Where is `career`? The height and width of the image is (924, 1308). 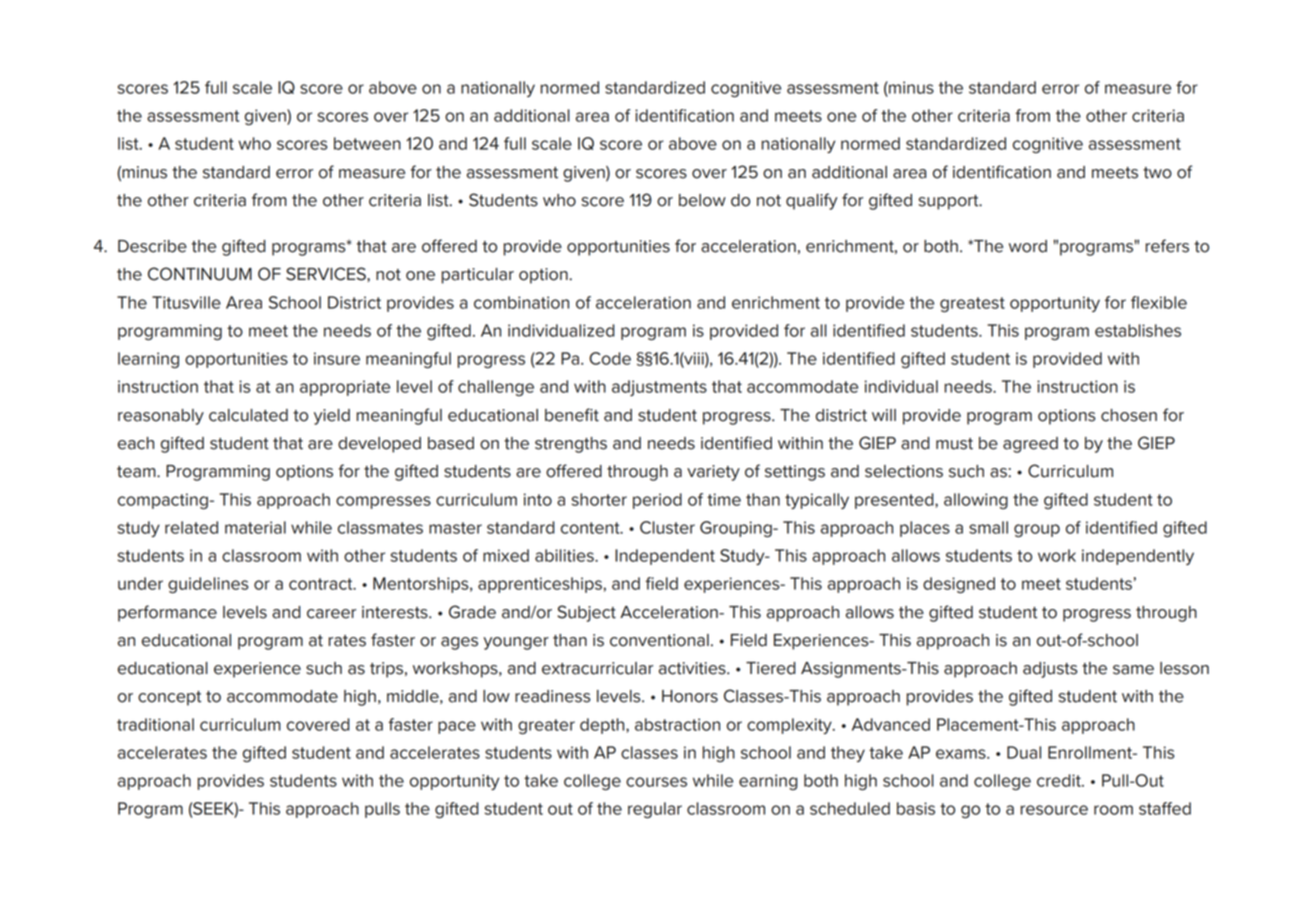
career is located at coordinates (331, 614).
